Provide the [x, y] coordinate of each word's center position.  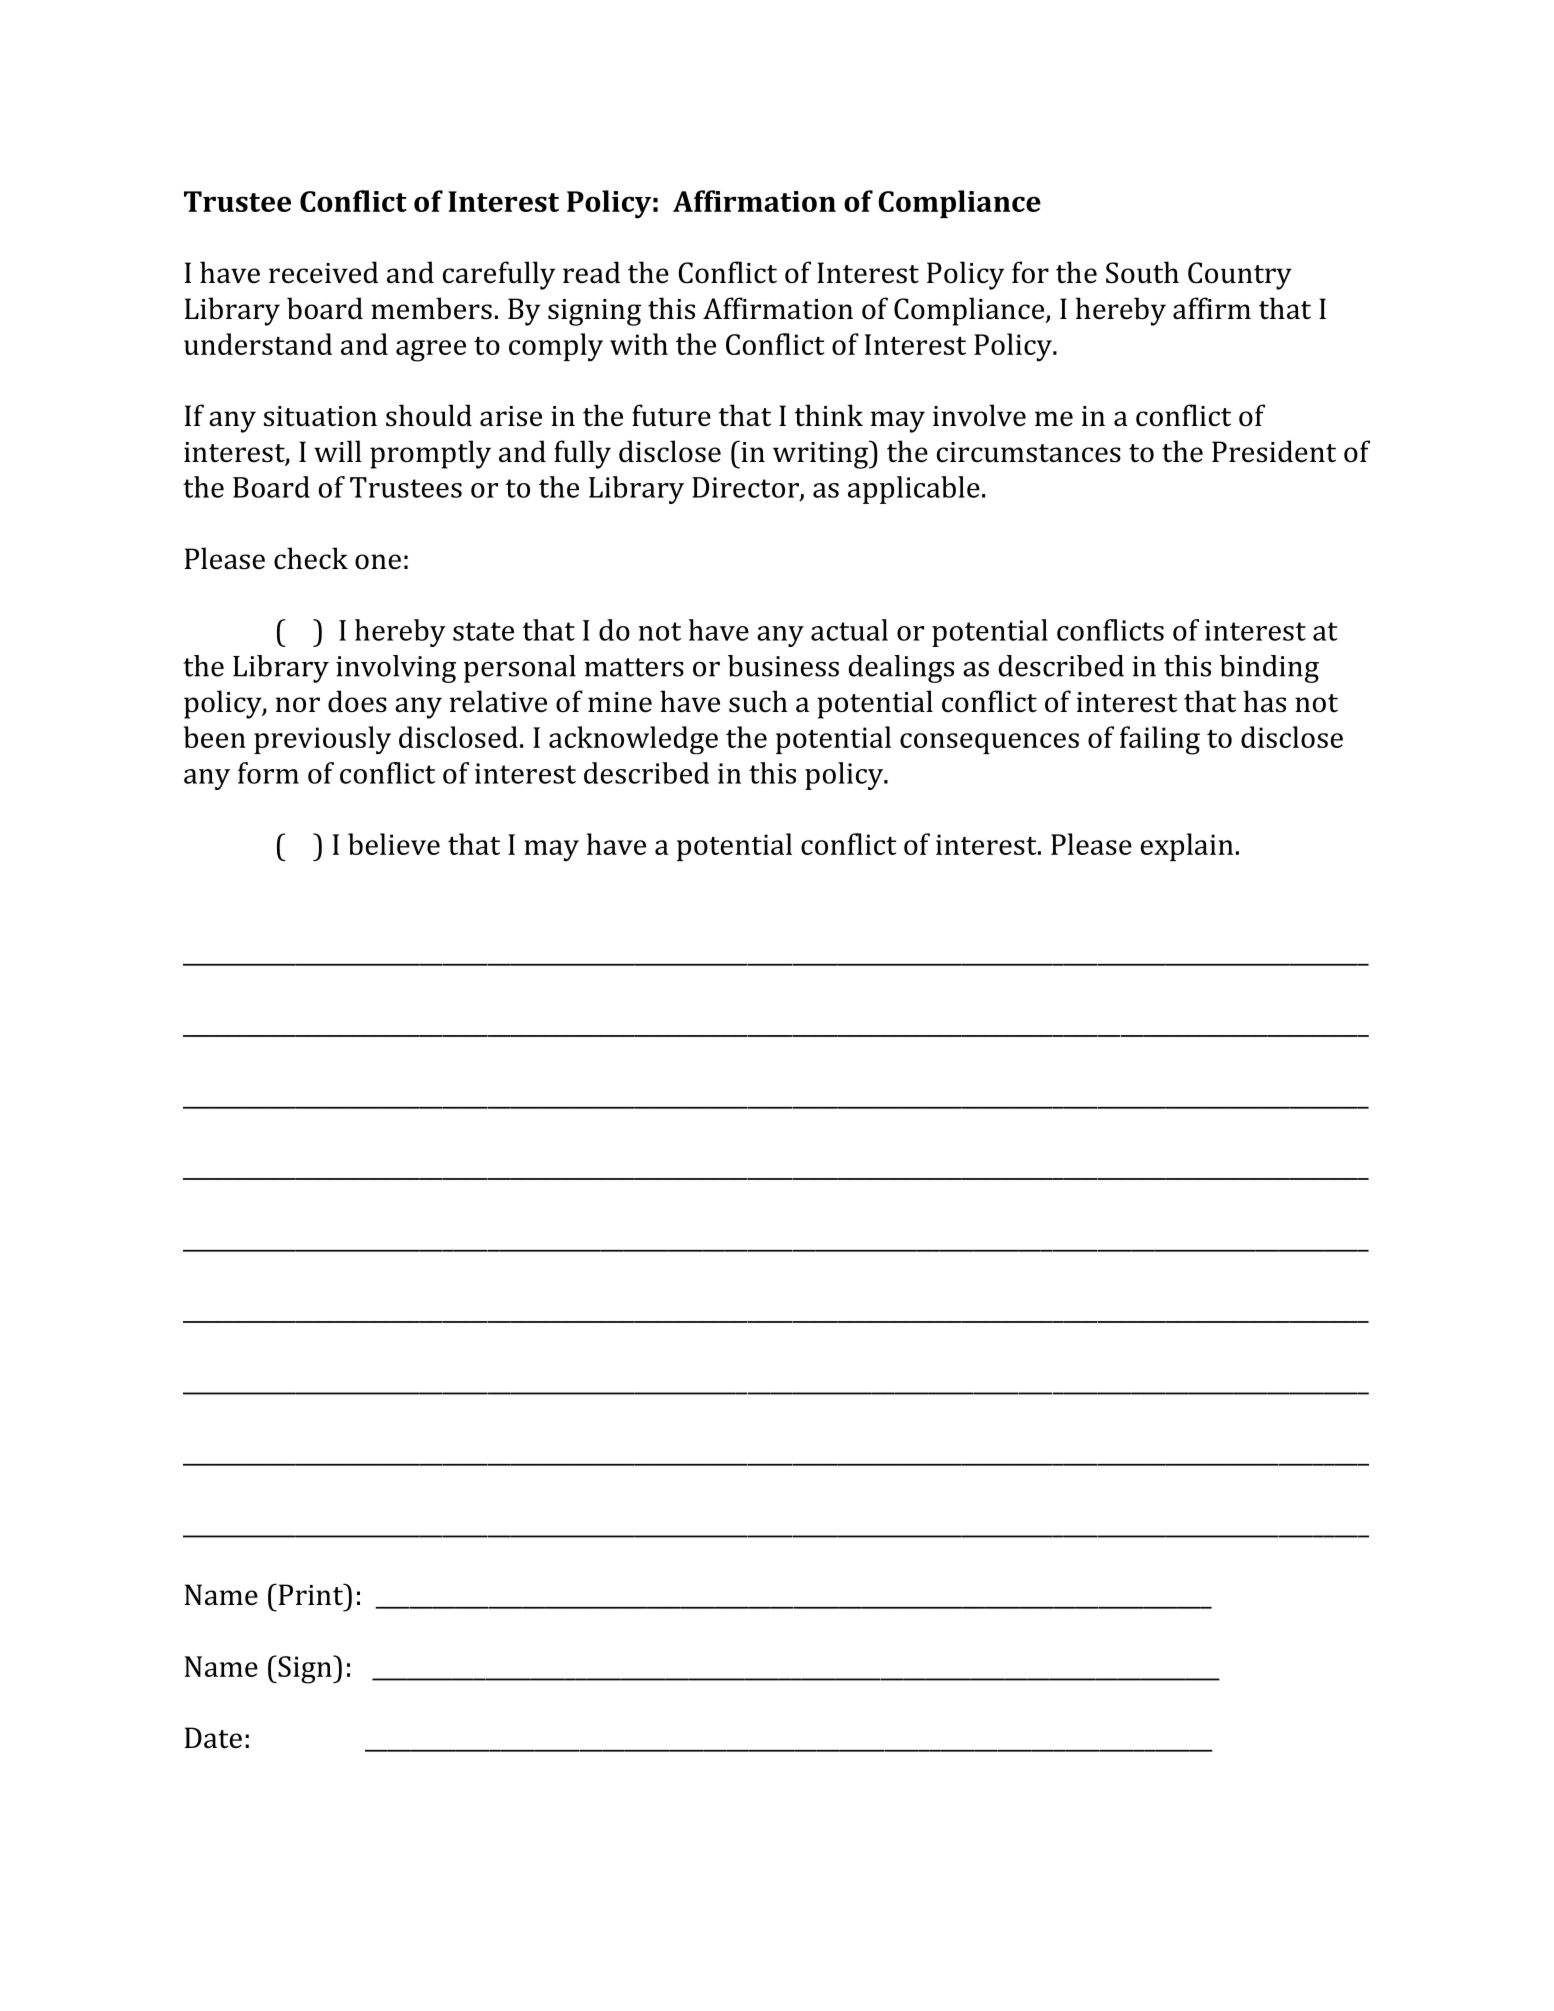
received [323, 272]
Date [213, 1738]
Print [310, 1594]
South [1142, 272]
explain [1187, 847]
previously [322, 740]
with [639, 344]
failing [1160, 740]
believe [394, 844]
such [758, 701]
